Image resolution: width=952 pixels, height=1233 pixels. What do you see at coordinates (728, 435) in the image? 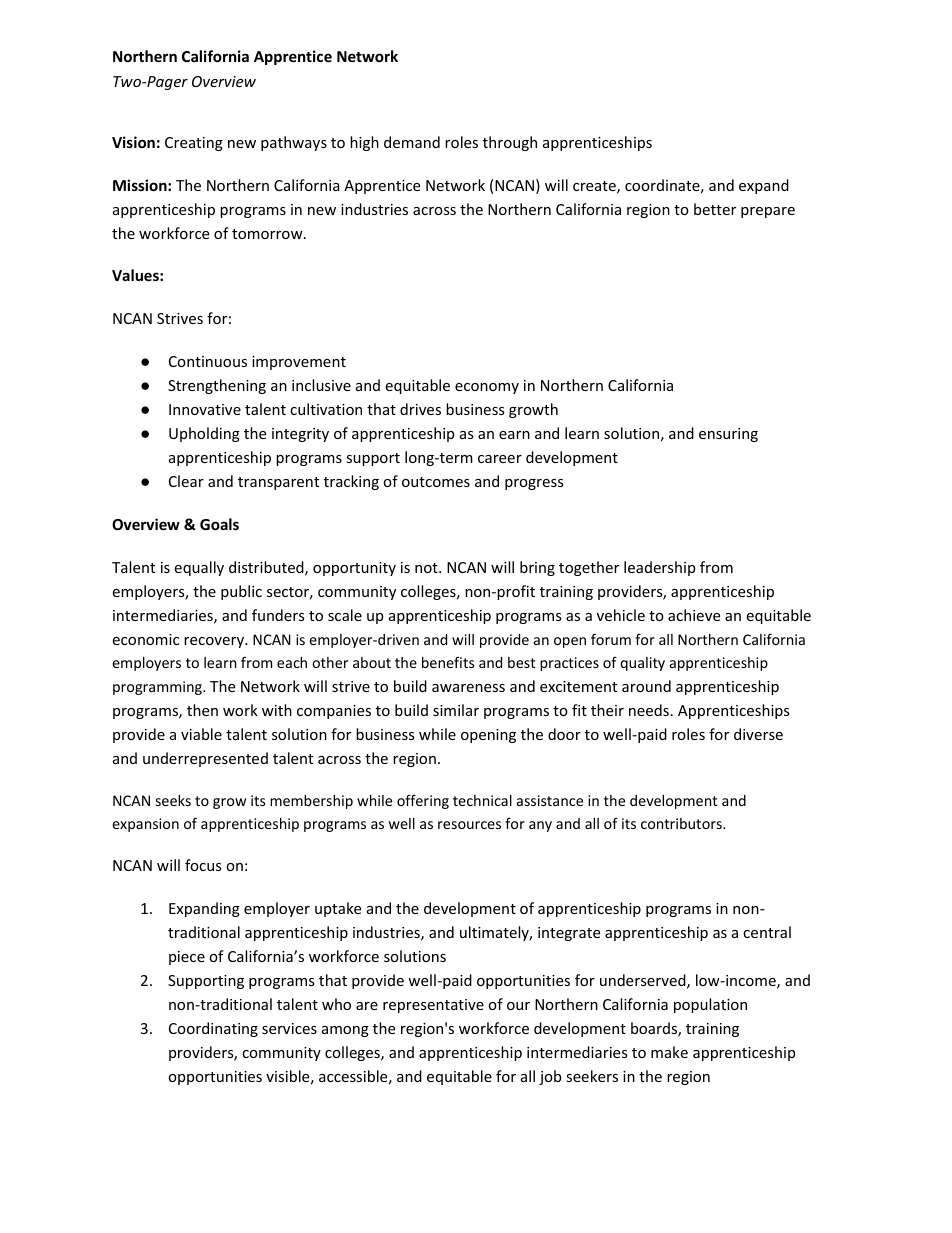
I see `ensuring` at bounding box center [728, 435].
